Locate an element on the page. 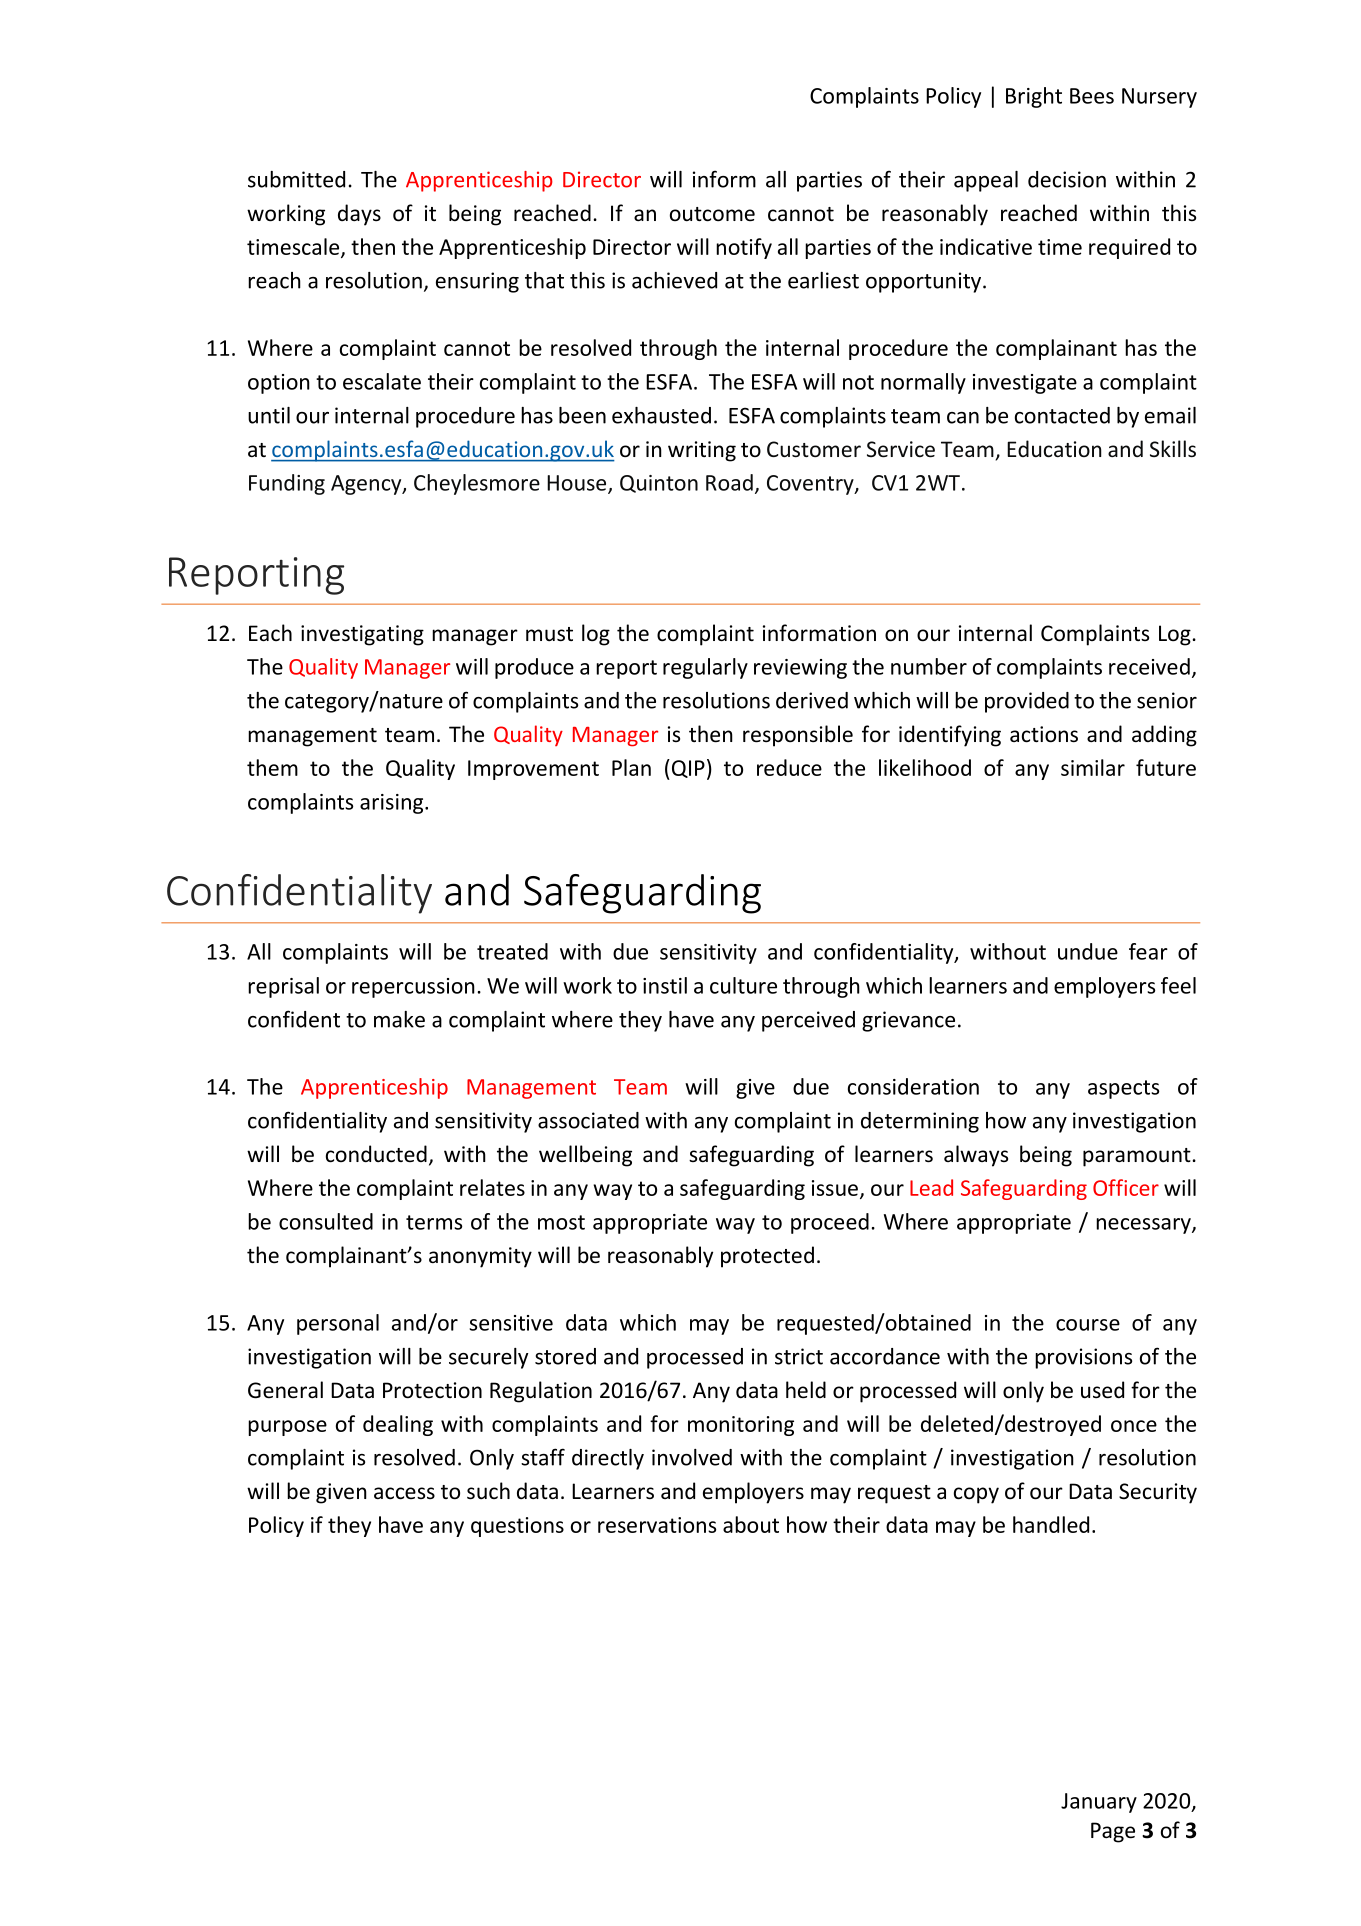 The height and width of the image is (1926, 1361). outcome is located at coordinates (712, 214).
